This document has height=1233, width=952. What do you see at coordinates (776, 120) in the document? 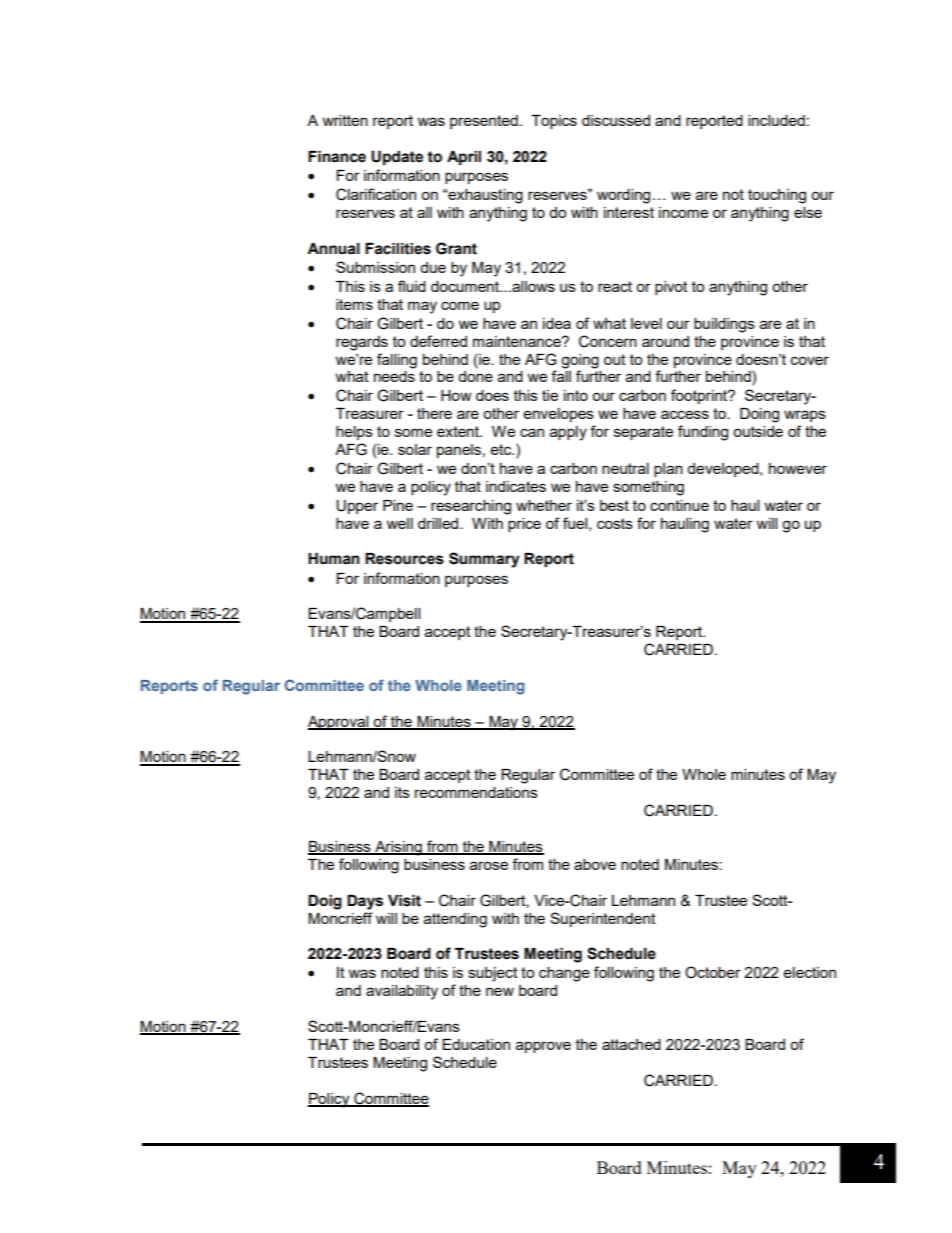
I see `included` at bounding box center [776, 120].
